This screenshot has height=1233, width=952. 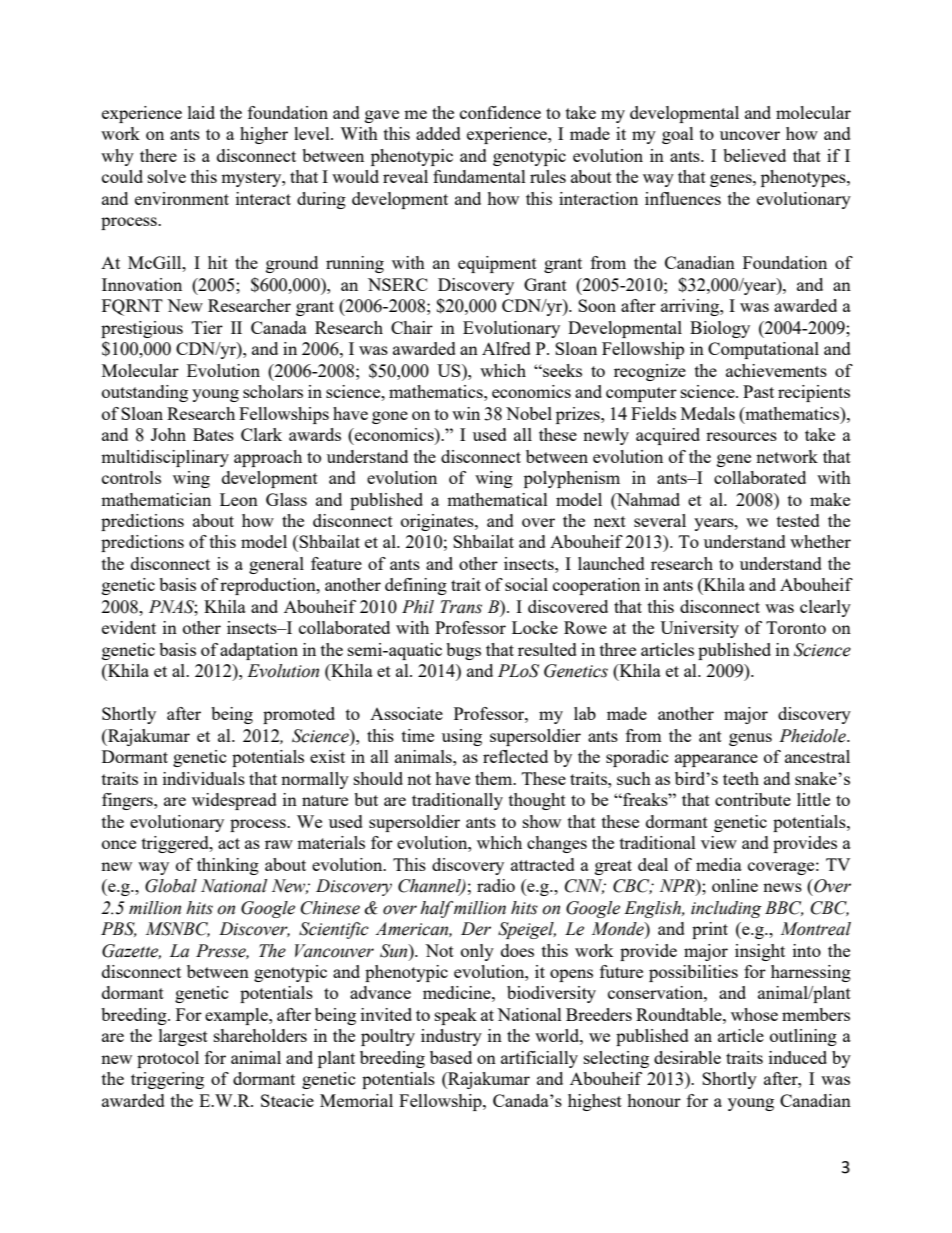 What do you see at coordinates (201, 112) in the screenshot?
I see `laid` at bounding box center [201, 112].
